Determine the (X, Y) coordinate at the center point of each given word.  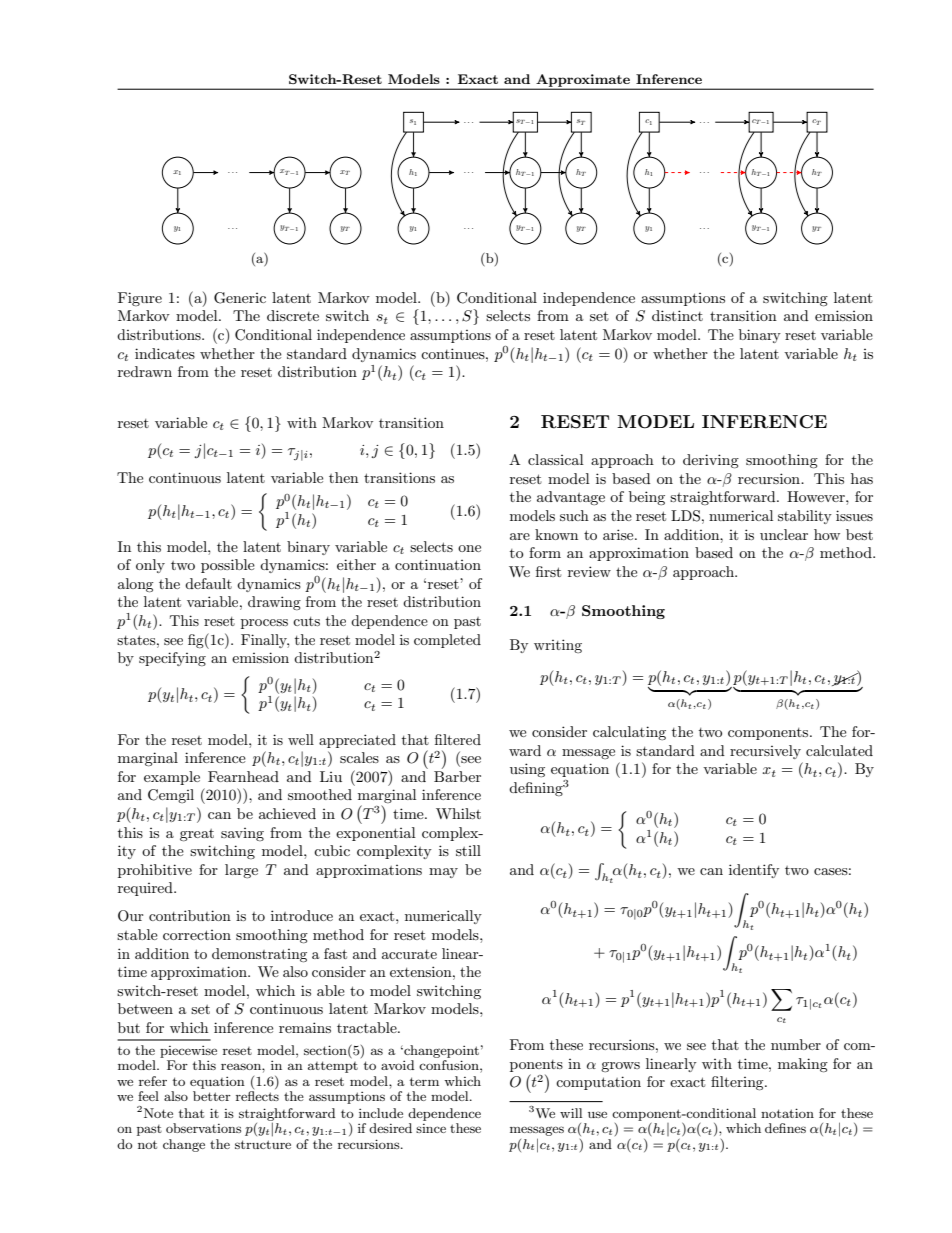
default (208, 583)
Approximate (583, 81)
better (212, 1096)
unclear (784, 534)
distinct (677, 315)
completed (447, 641)
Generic (240, 298)
